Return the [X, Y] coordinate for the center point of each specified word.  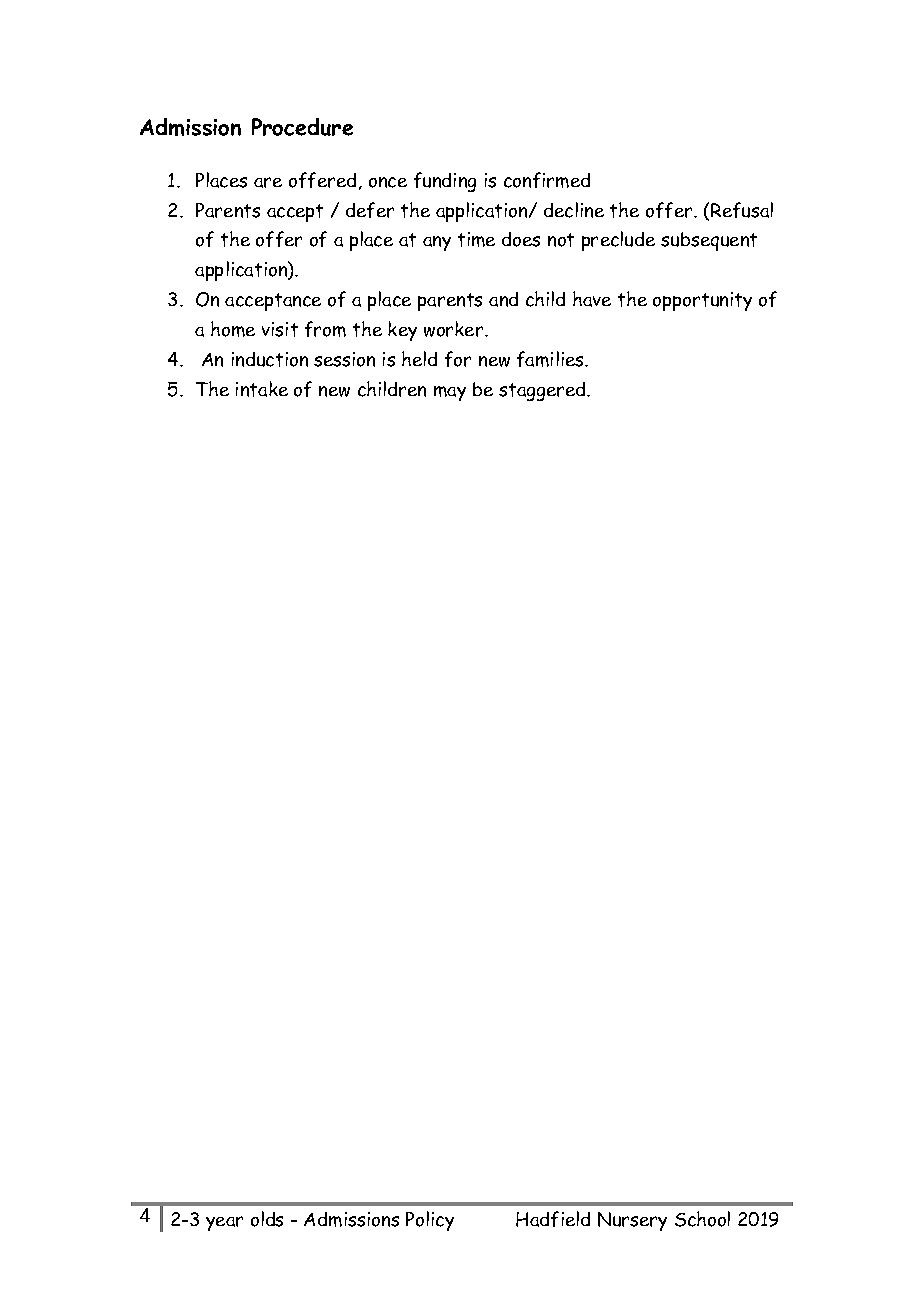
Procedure [302, 127]
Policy [430, 1221]
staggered [543, 391]
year [224, 1223]
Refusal [742, 210]
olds [267, 1219]
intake [262, 389]
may [450, 393]
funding [445, 182]
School [702, 1219]
